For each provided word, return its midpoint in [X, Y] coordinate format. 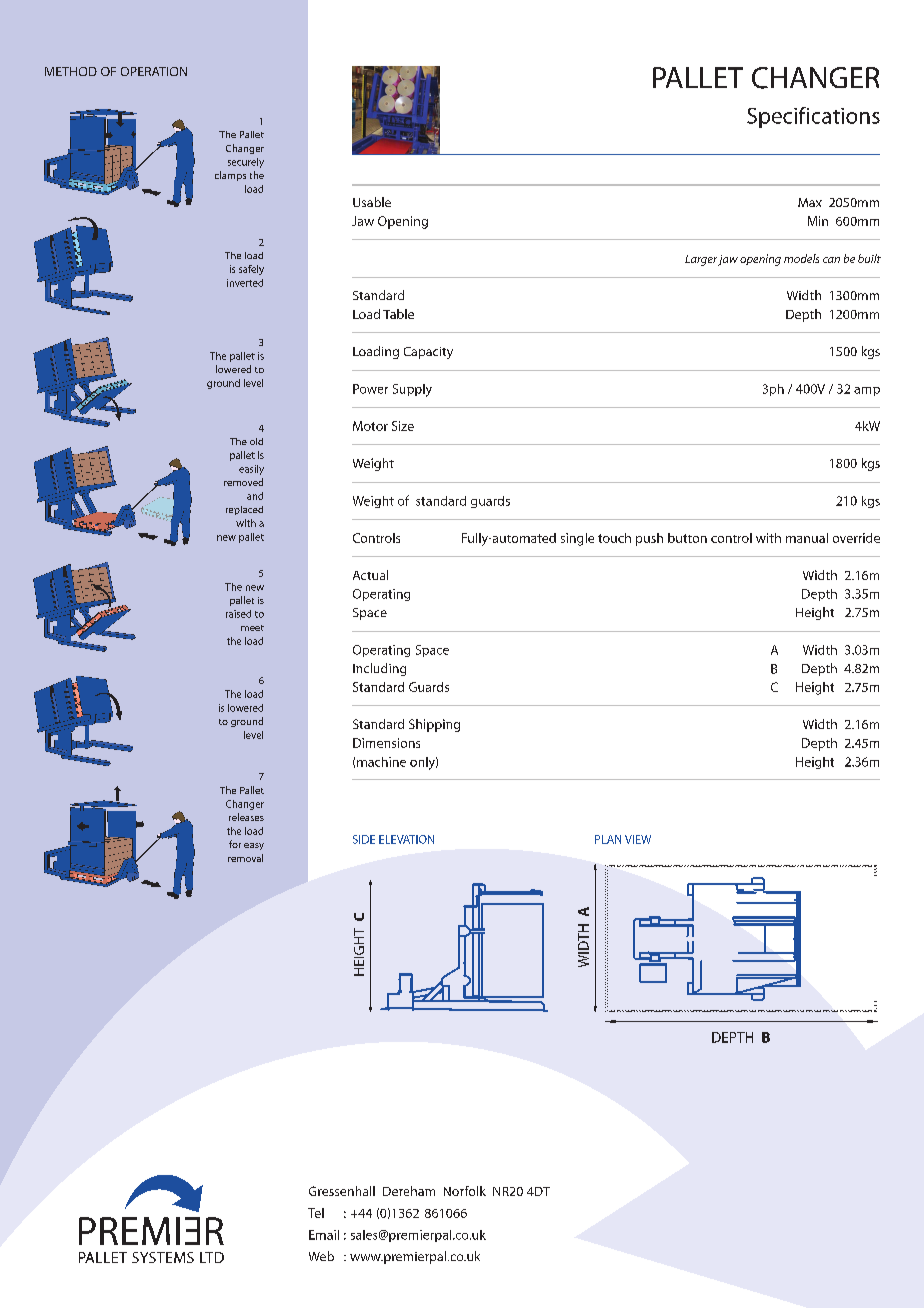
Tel [316, 1213]
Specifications [813, 117]
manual [807, 538]
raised [238, 614]
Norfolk [465, 1191]
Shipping [434, 725]
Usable [372, 202]
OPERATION [154, 71]
